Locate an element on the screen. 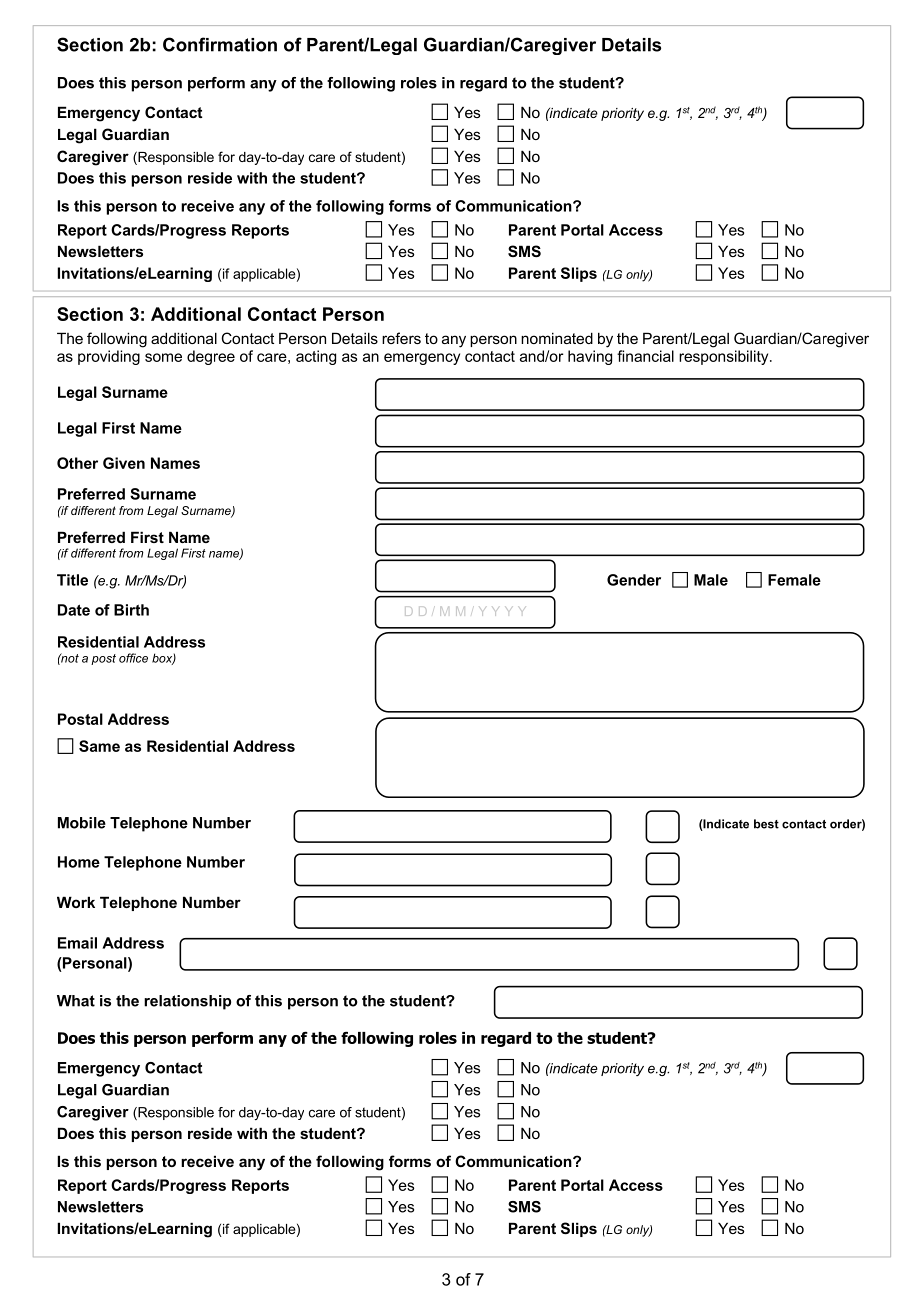  Given is located at coordinates (124, 463).
